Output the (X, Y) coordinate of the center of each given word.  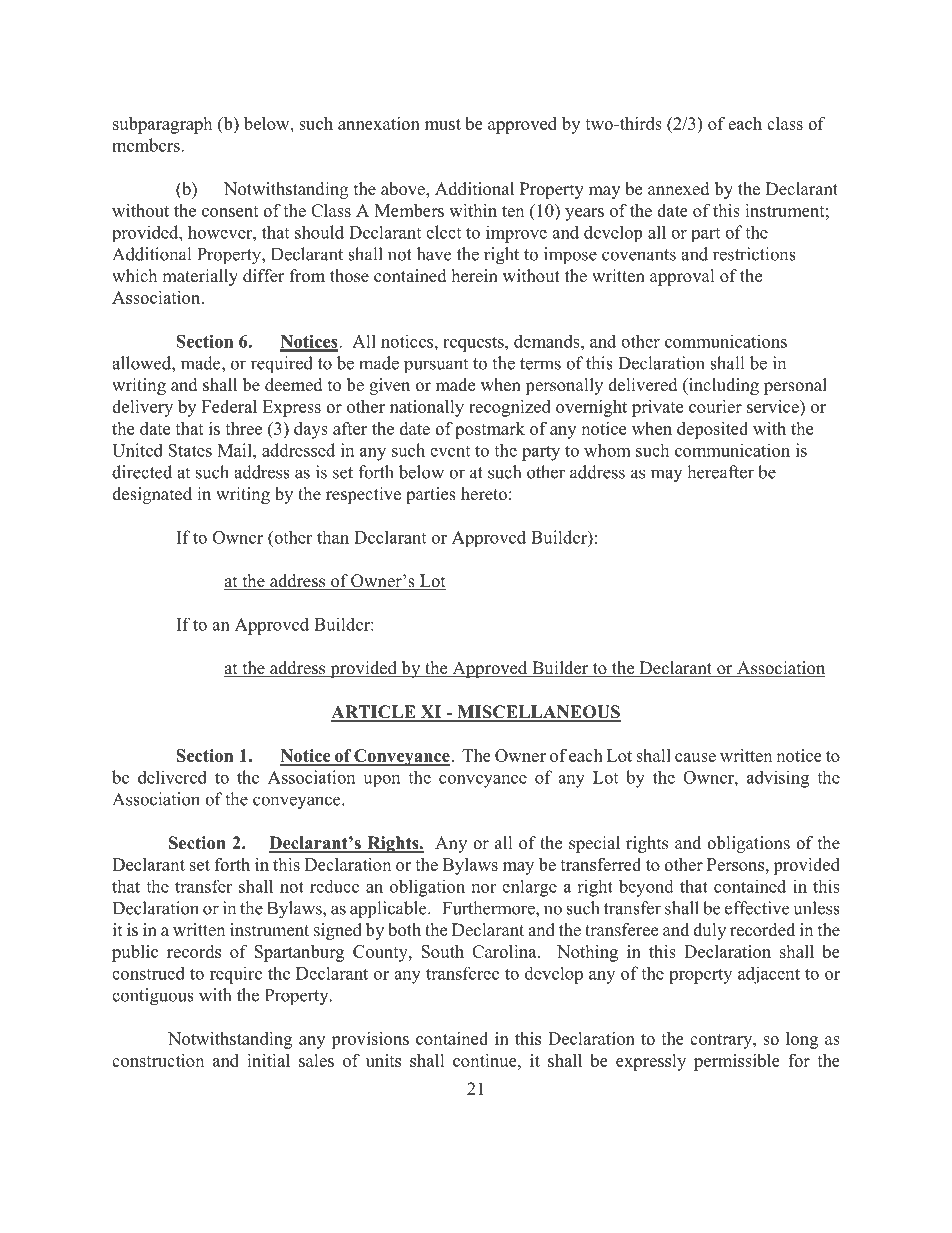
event (450, 451)
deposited (712, 430)
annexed (679, 189)
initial (268, 1060)
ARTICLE (374, 713)
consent (230, 211)
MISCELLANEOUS (538, 713)
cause (695, 757)
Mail (235, 450)
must (443, 124)
